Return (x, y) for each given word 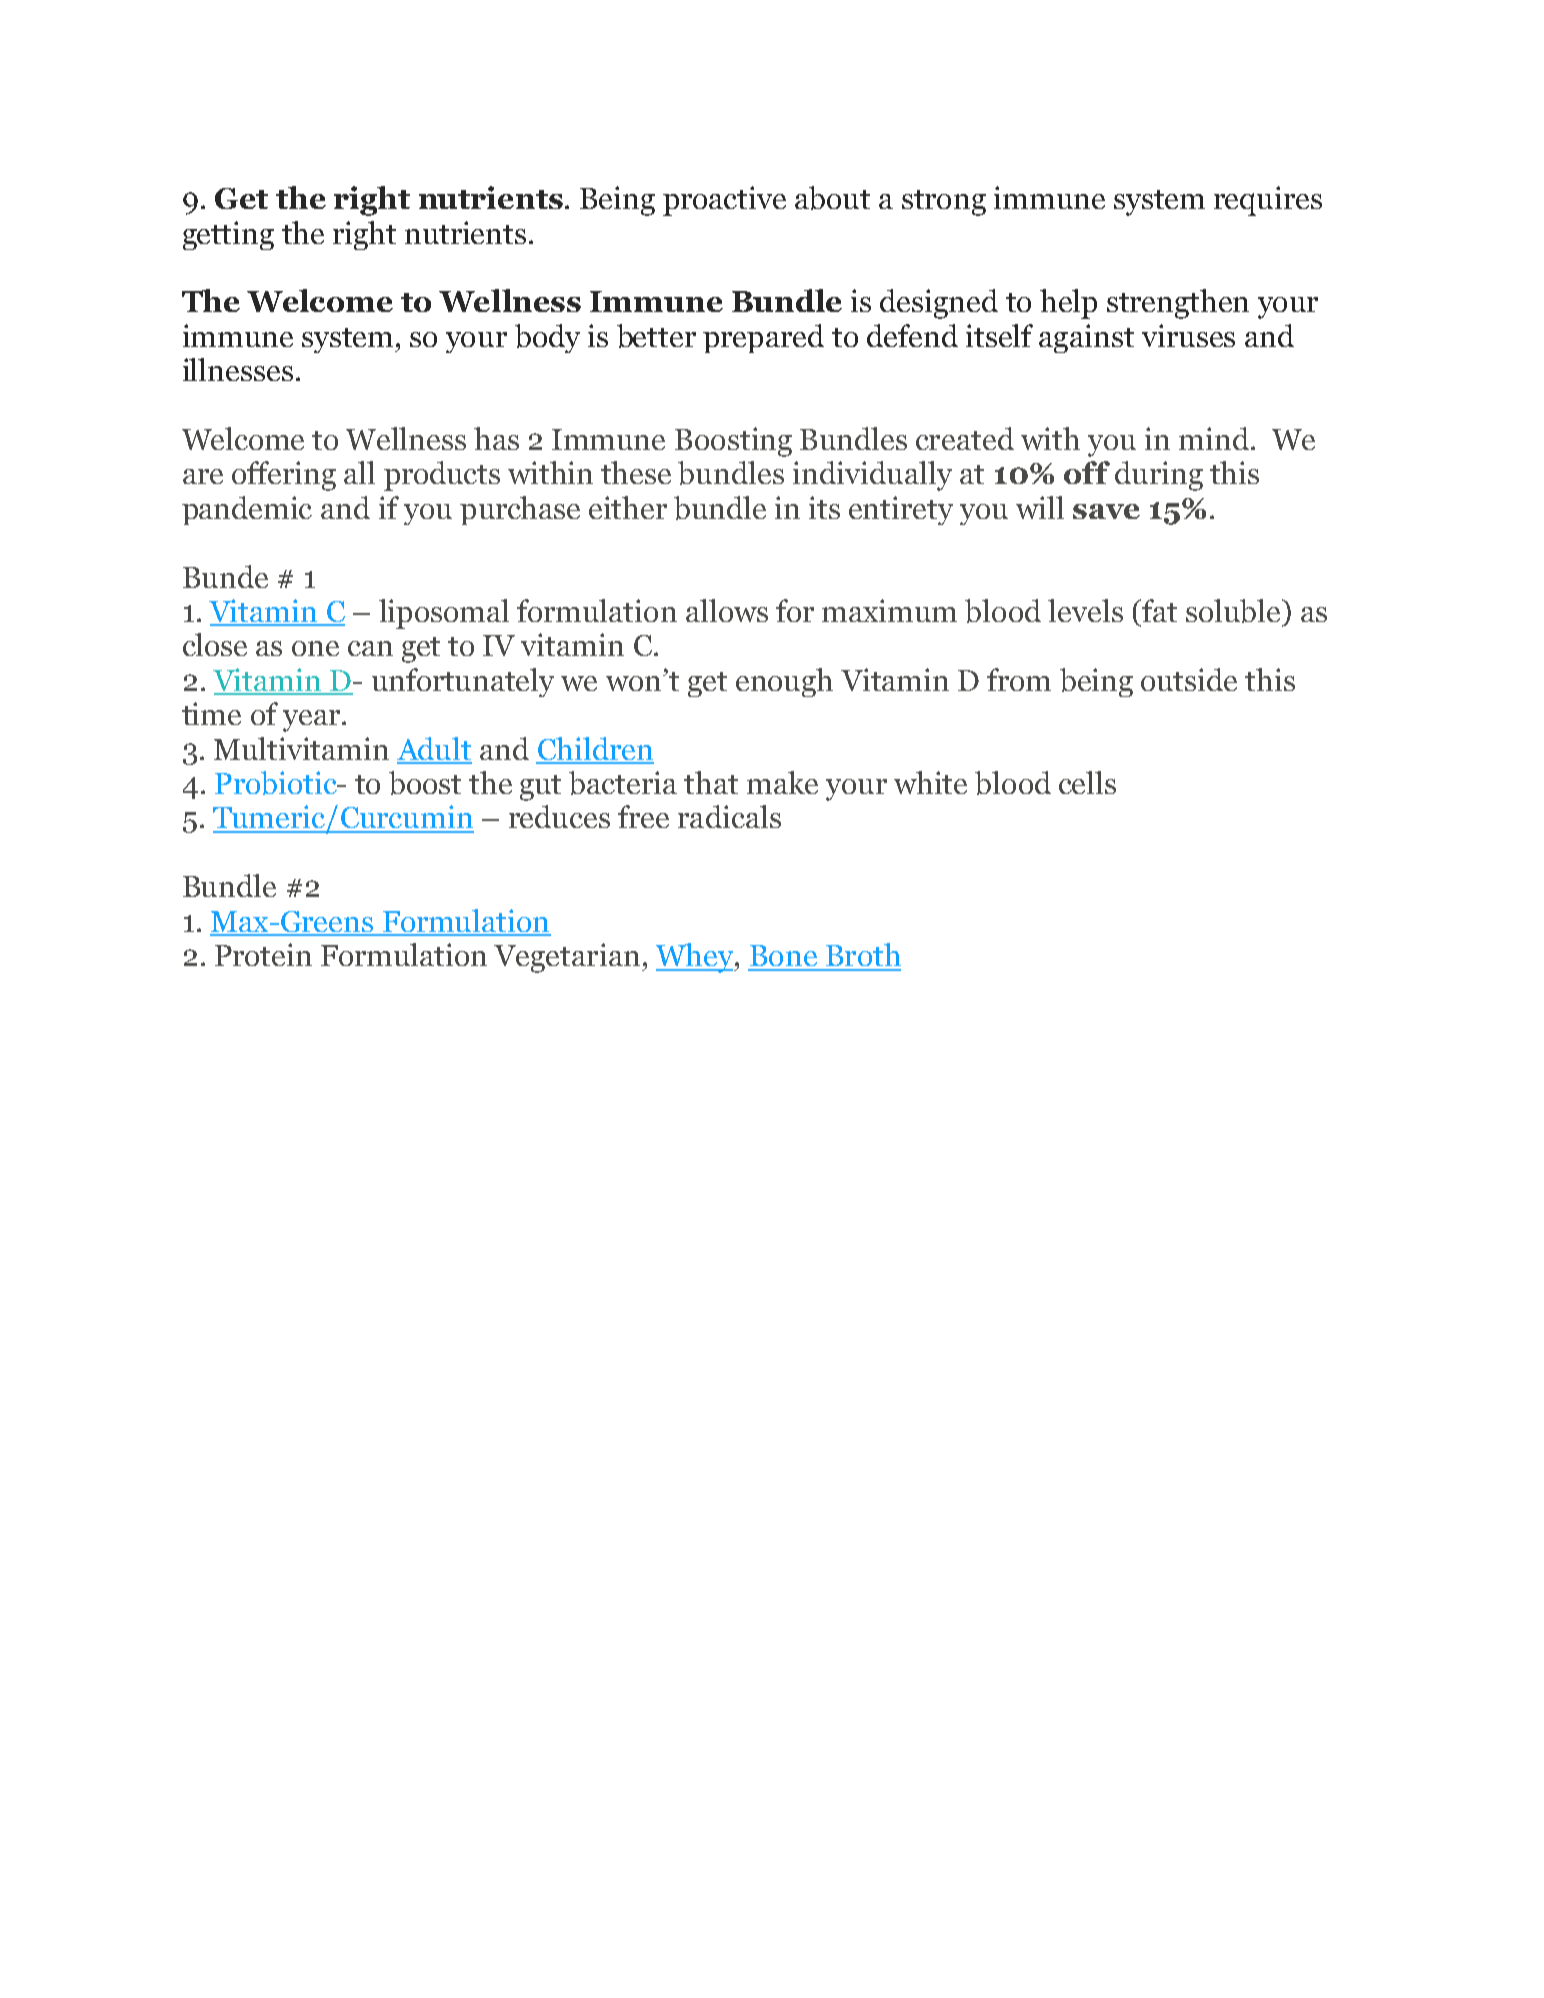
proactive (724, 201)
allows (727, 610)
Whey (696, 958)
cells (1087, 782)
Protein (263, 954)
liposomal (444, 614)
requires (1268, 201)
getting (228, 235)
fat (1158, 610)
